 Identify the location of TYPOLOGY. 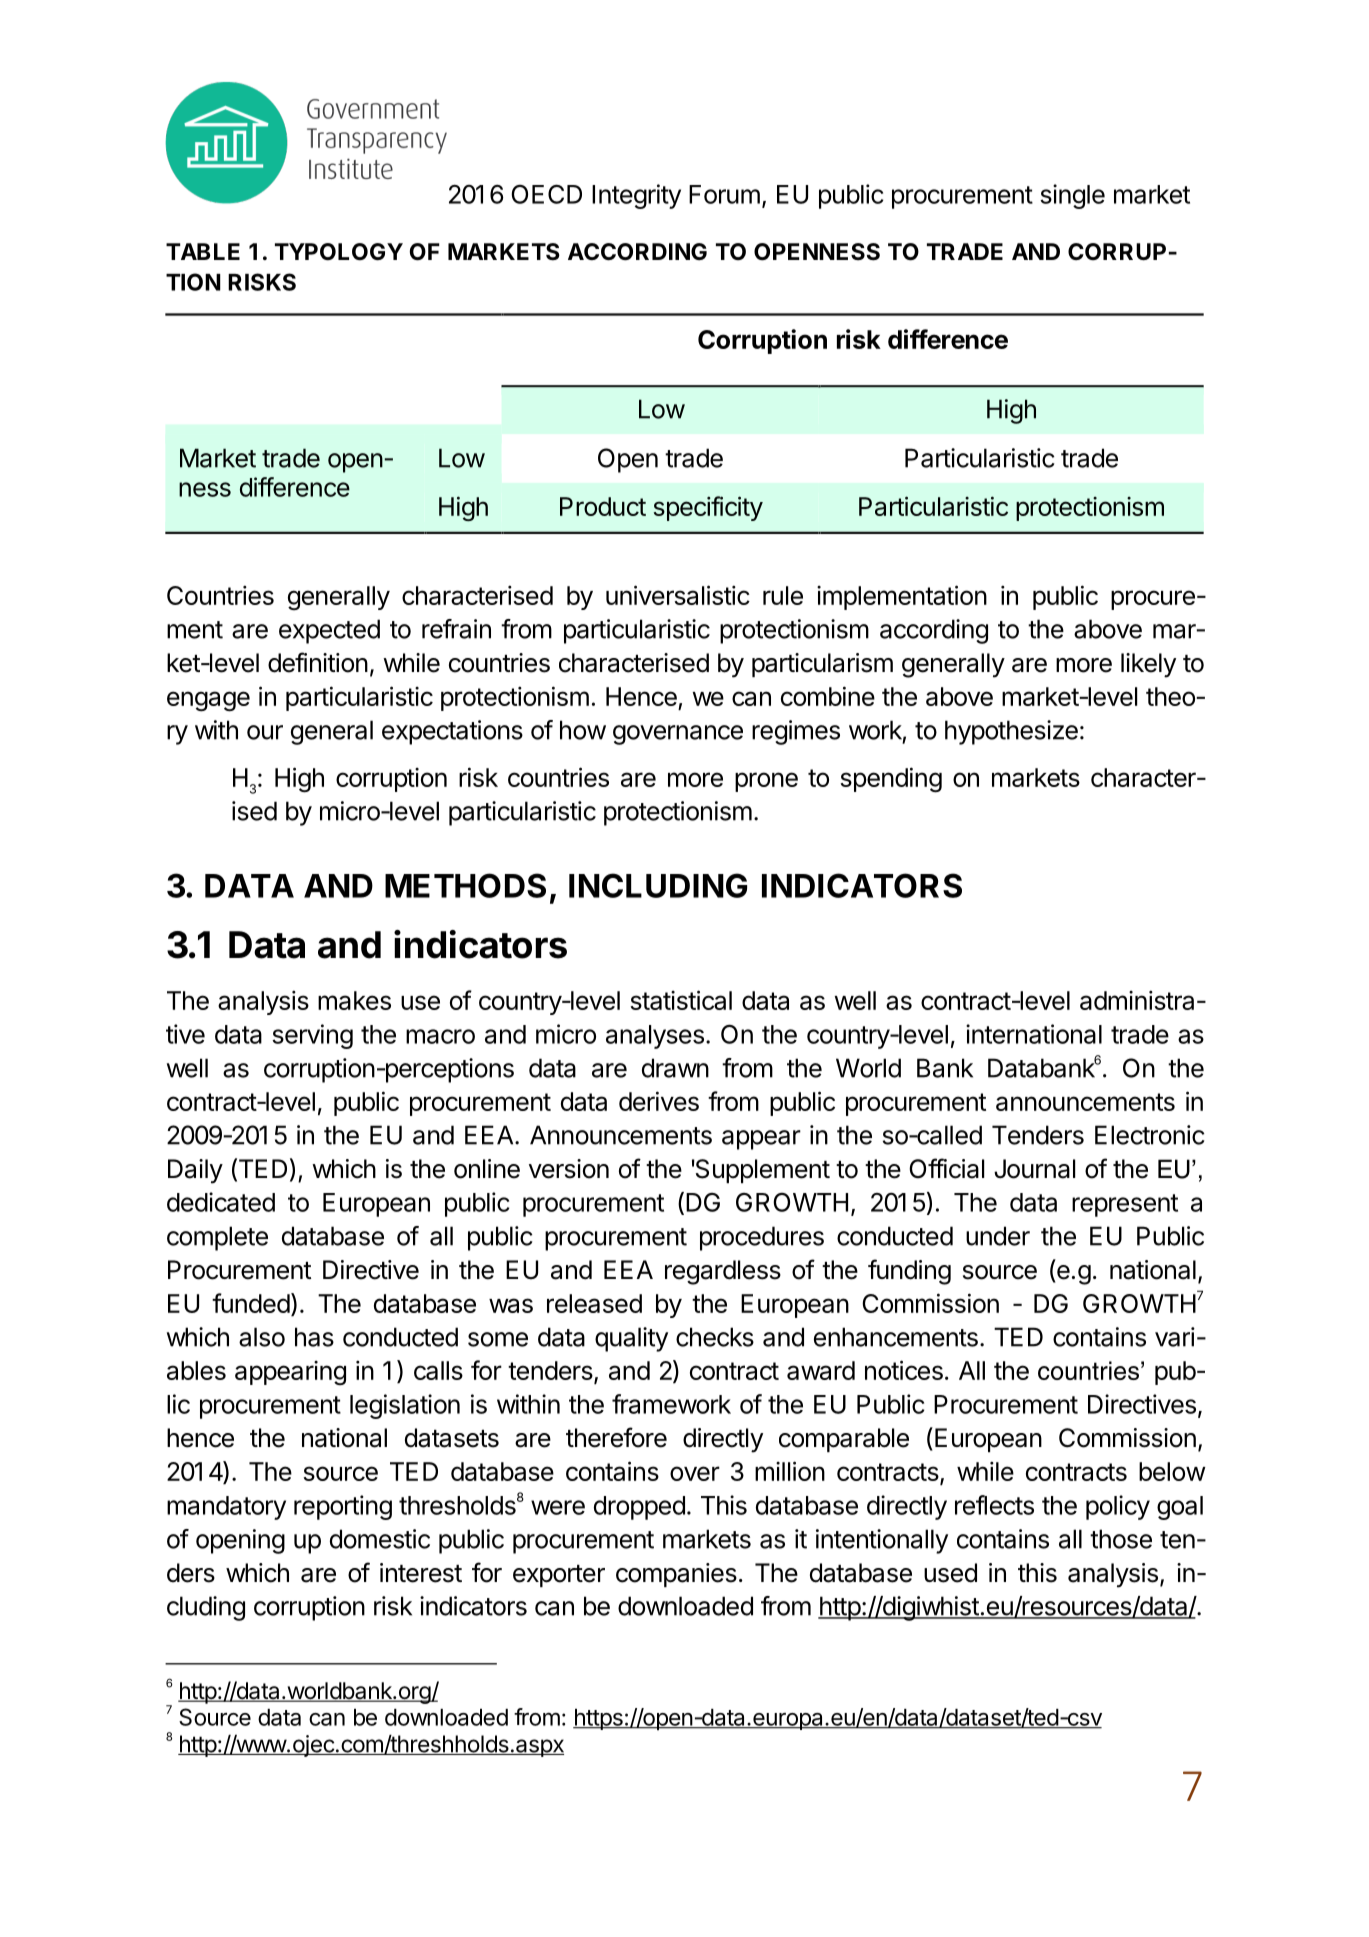
(339, 251).
